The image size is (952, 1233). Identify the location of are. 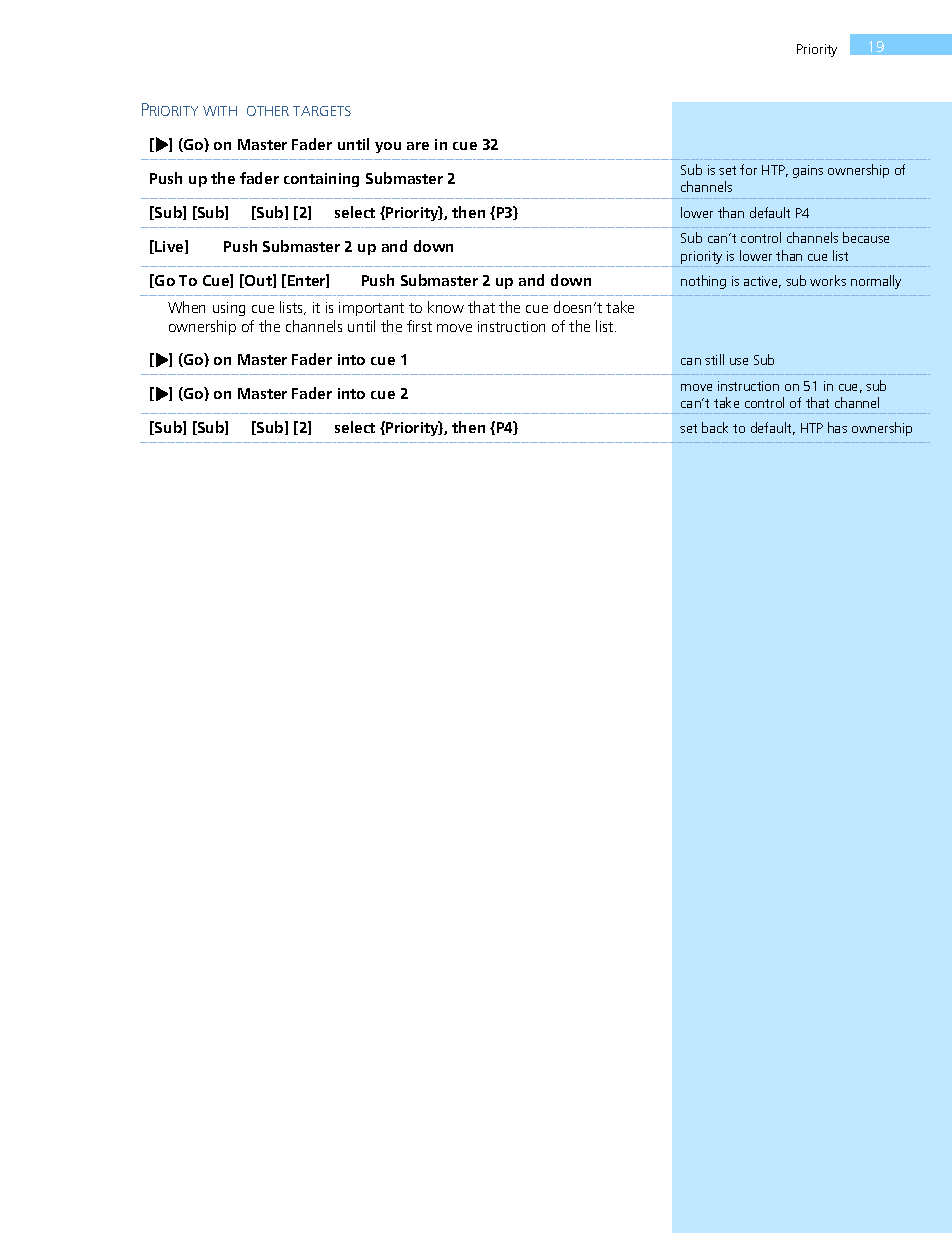
(418, 146).
